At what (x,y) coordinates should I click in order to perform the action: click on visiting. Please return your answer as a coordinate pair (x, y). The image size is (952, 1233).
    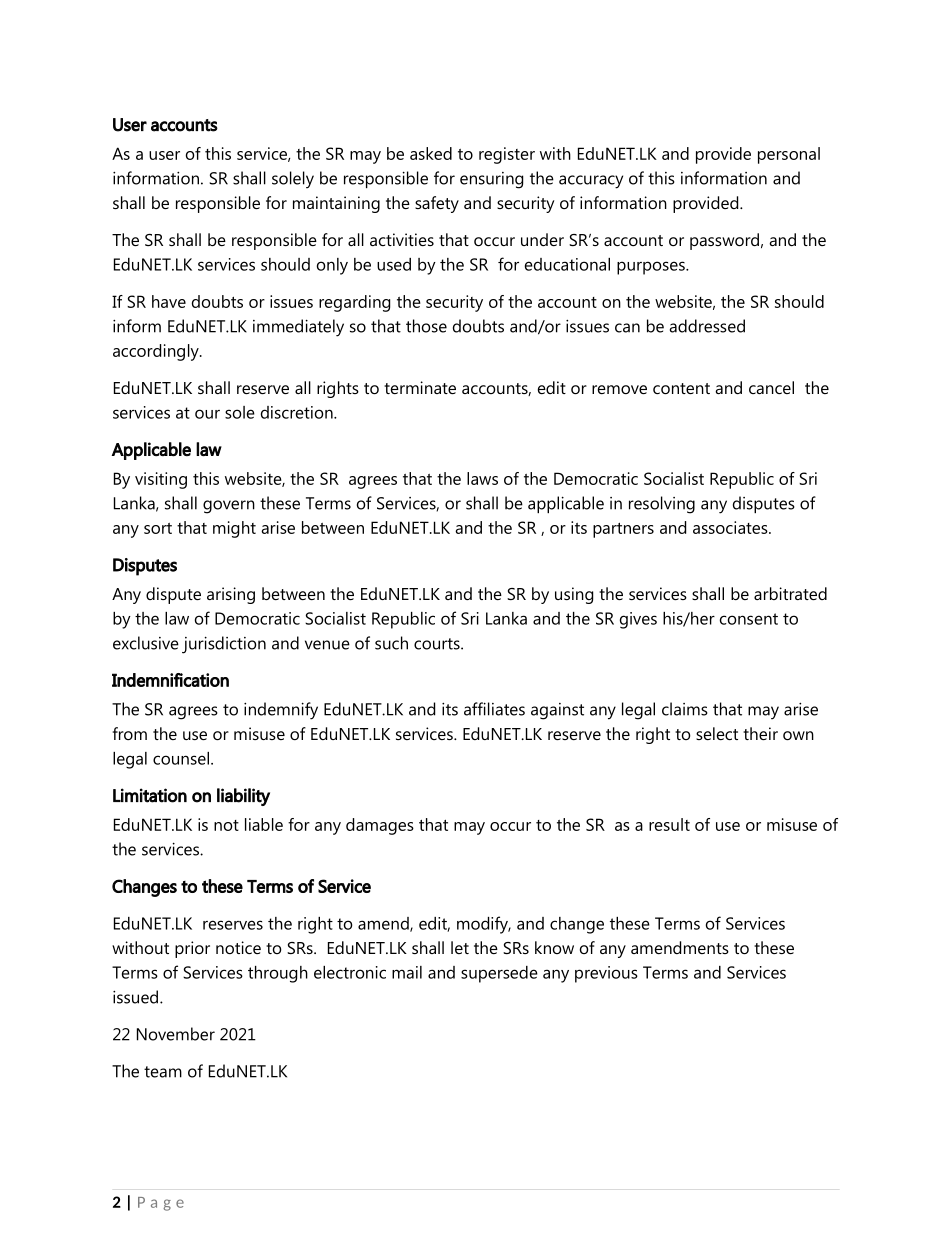
    Looking at the image, I should click on (161, 480).
